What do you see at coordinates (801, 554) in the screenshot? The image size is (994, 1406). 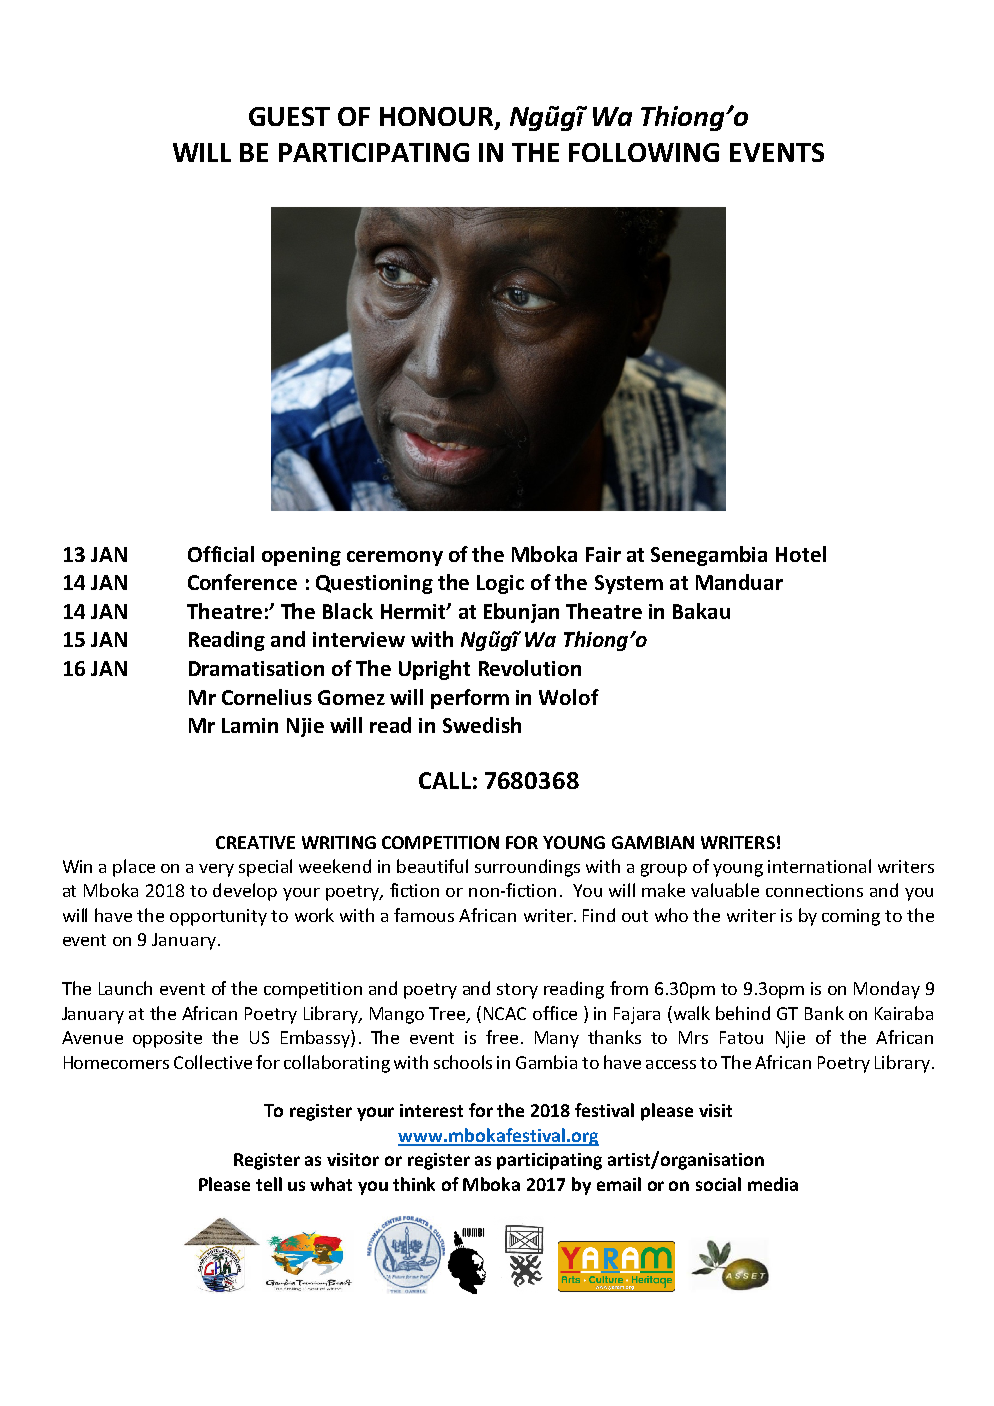 I see `Hotel` at bounding box center [801, 554].
